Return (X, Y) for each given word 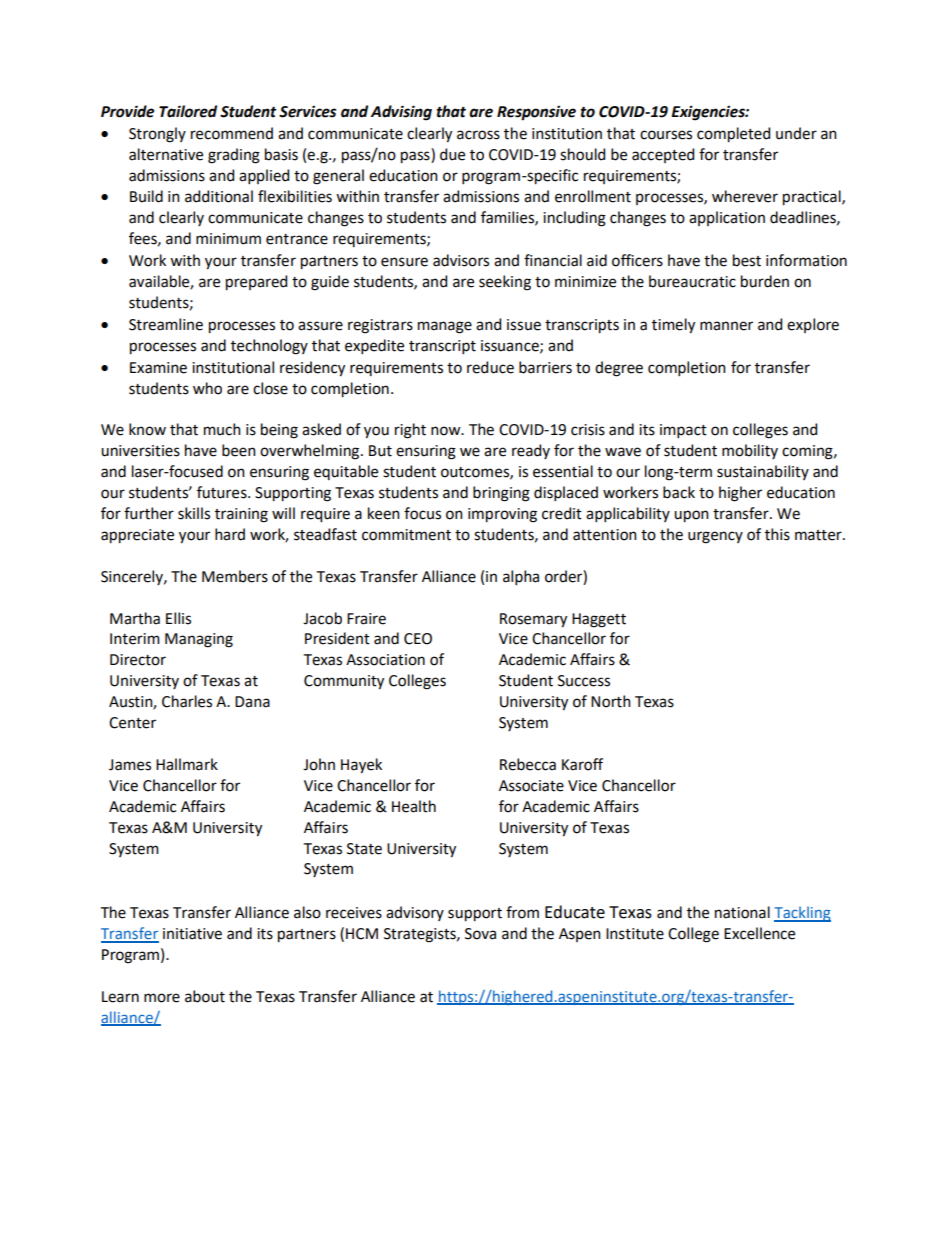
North (611, 701)
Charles (187, 701)
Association (385, 660)
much (222, 429)
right (410, 431)
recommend (232, 133)
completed (733, 135)
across (478, 135)
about (205, 996)
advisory (415, 913)
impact (683, 431)
